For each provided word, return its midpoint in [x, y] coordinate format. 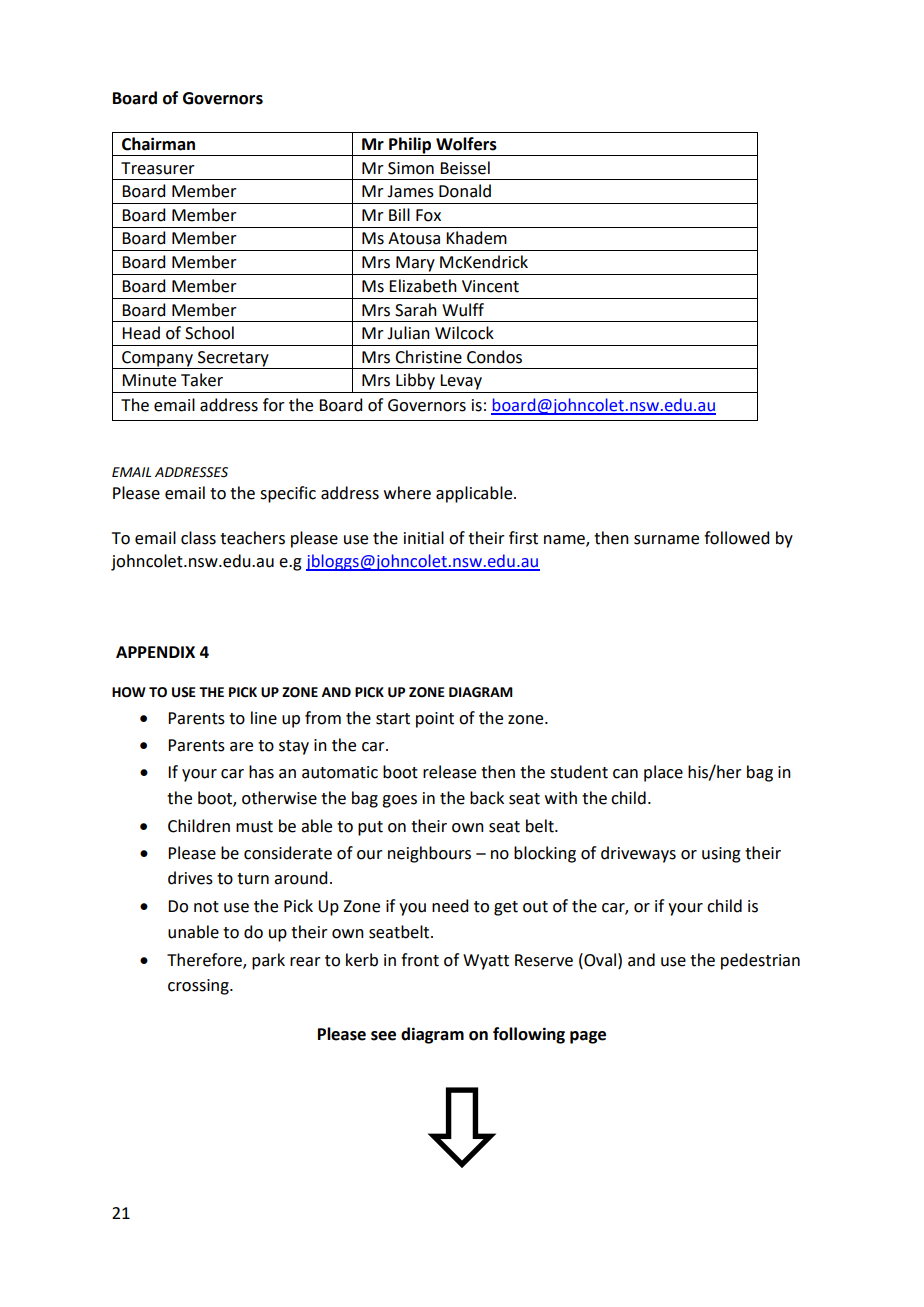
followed [736, 538]
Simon [411, 168]
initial [424, 538]
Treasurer [158, 168]
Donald [465, 191]
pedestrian [760, 961]
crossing [199, 987]
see [383, 1036]
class [198, 538]
